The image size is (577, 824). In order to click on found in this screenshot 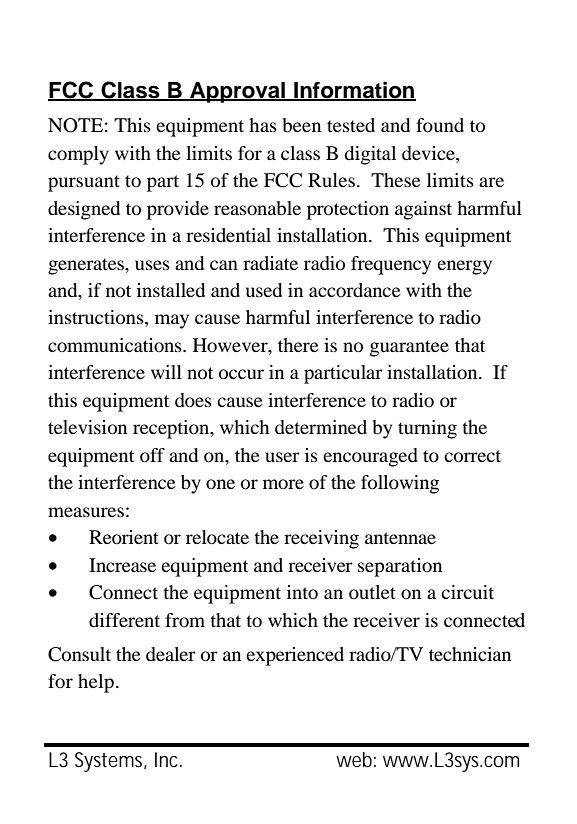, I will do `click(440, 125)`.
